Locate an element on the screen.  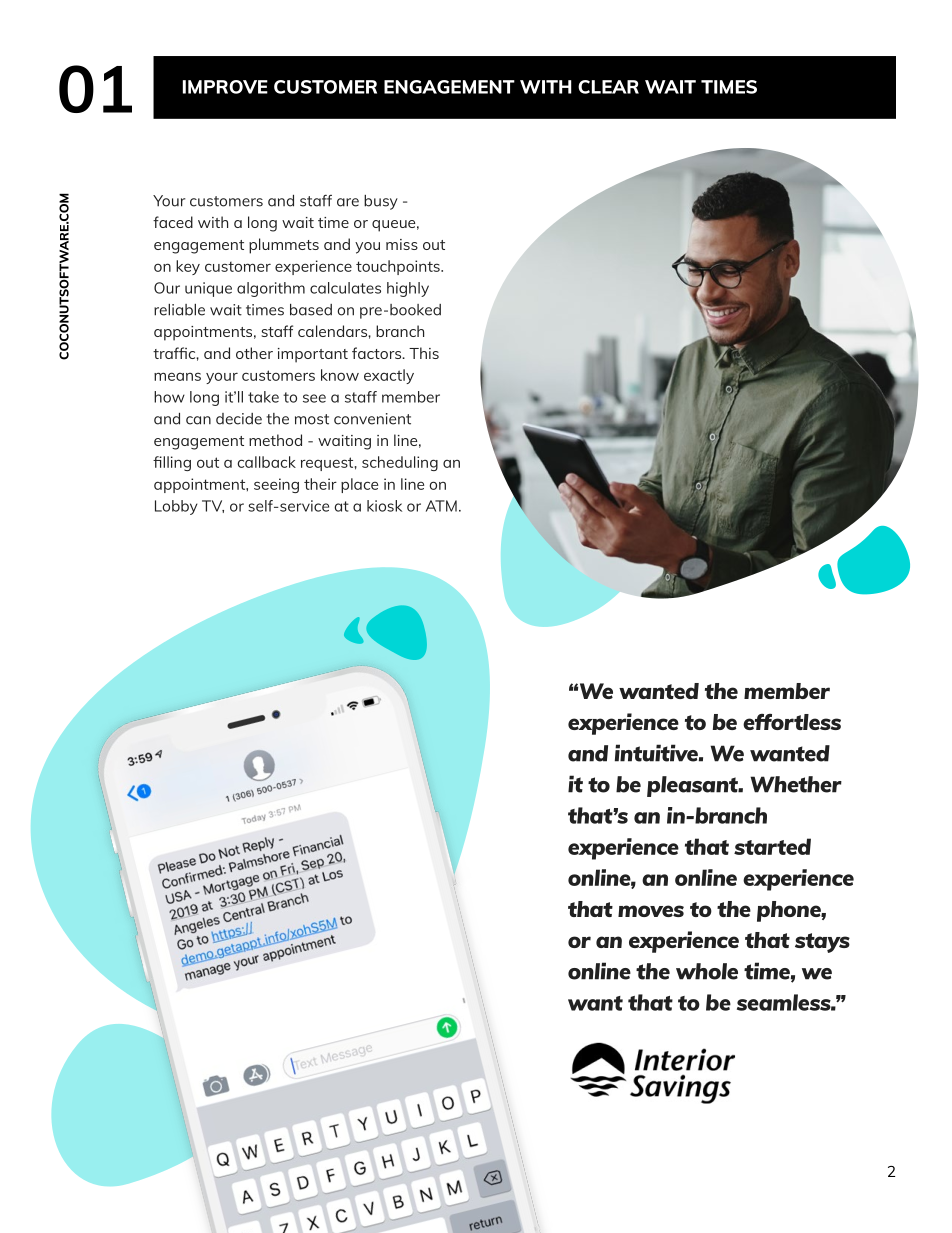
moves is located at coordinates (651, 911).
